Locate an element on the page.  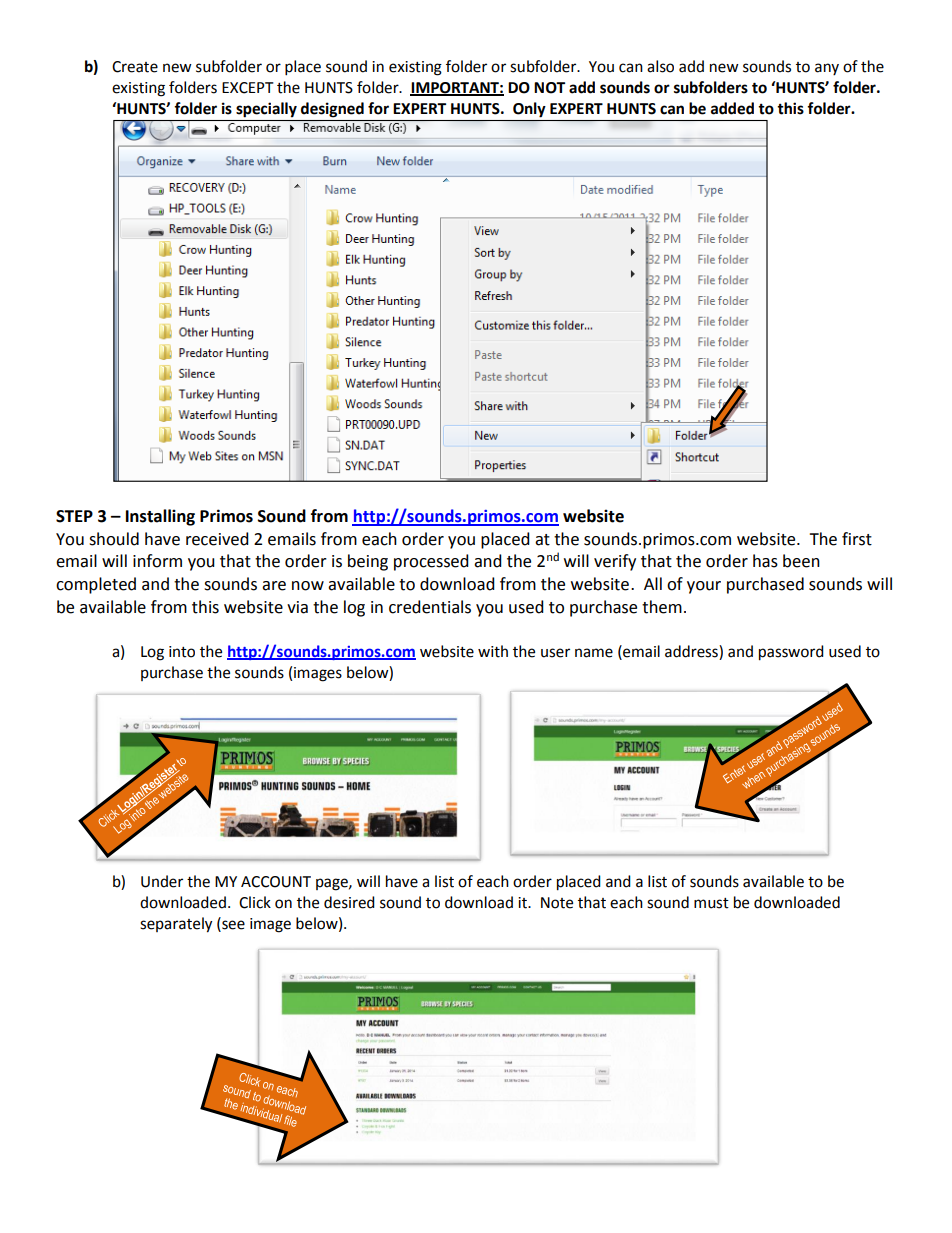
Under is located at coordinates (162, 881).
